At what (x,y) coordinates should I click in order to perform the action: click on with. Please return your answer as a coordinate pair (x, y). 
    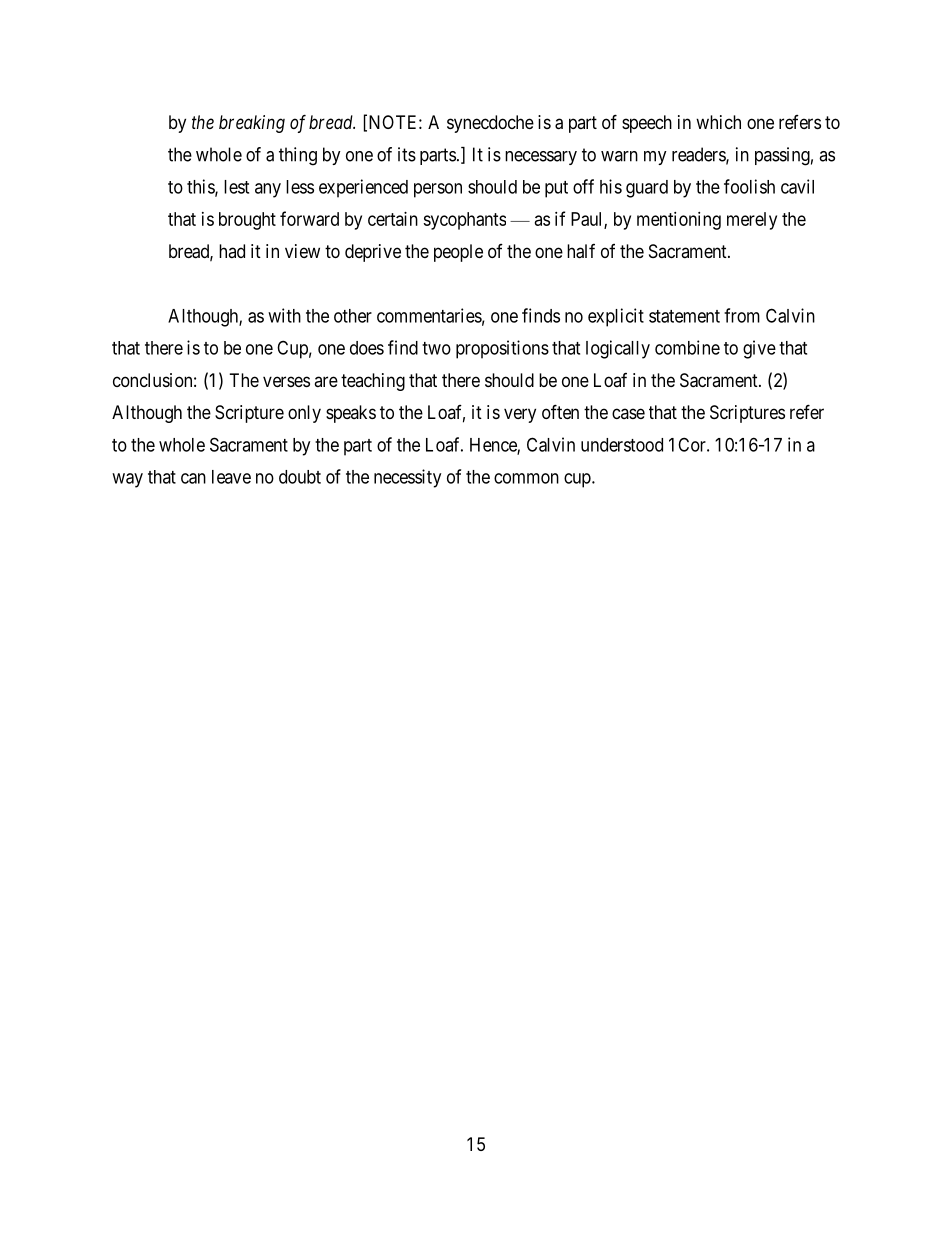
    Looking at the image, I should click on (284, 315).
